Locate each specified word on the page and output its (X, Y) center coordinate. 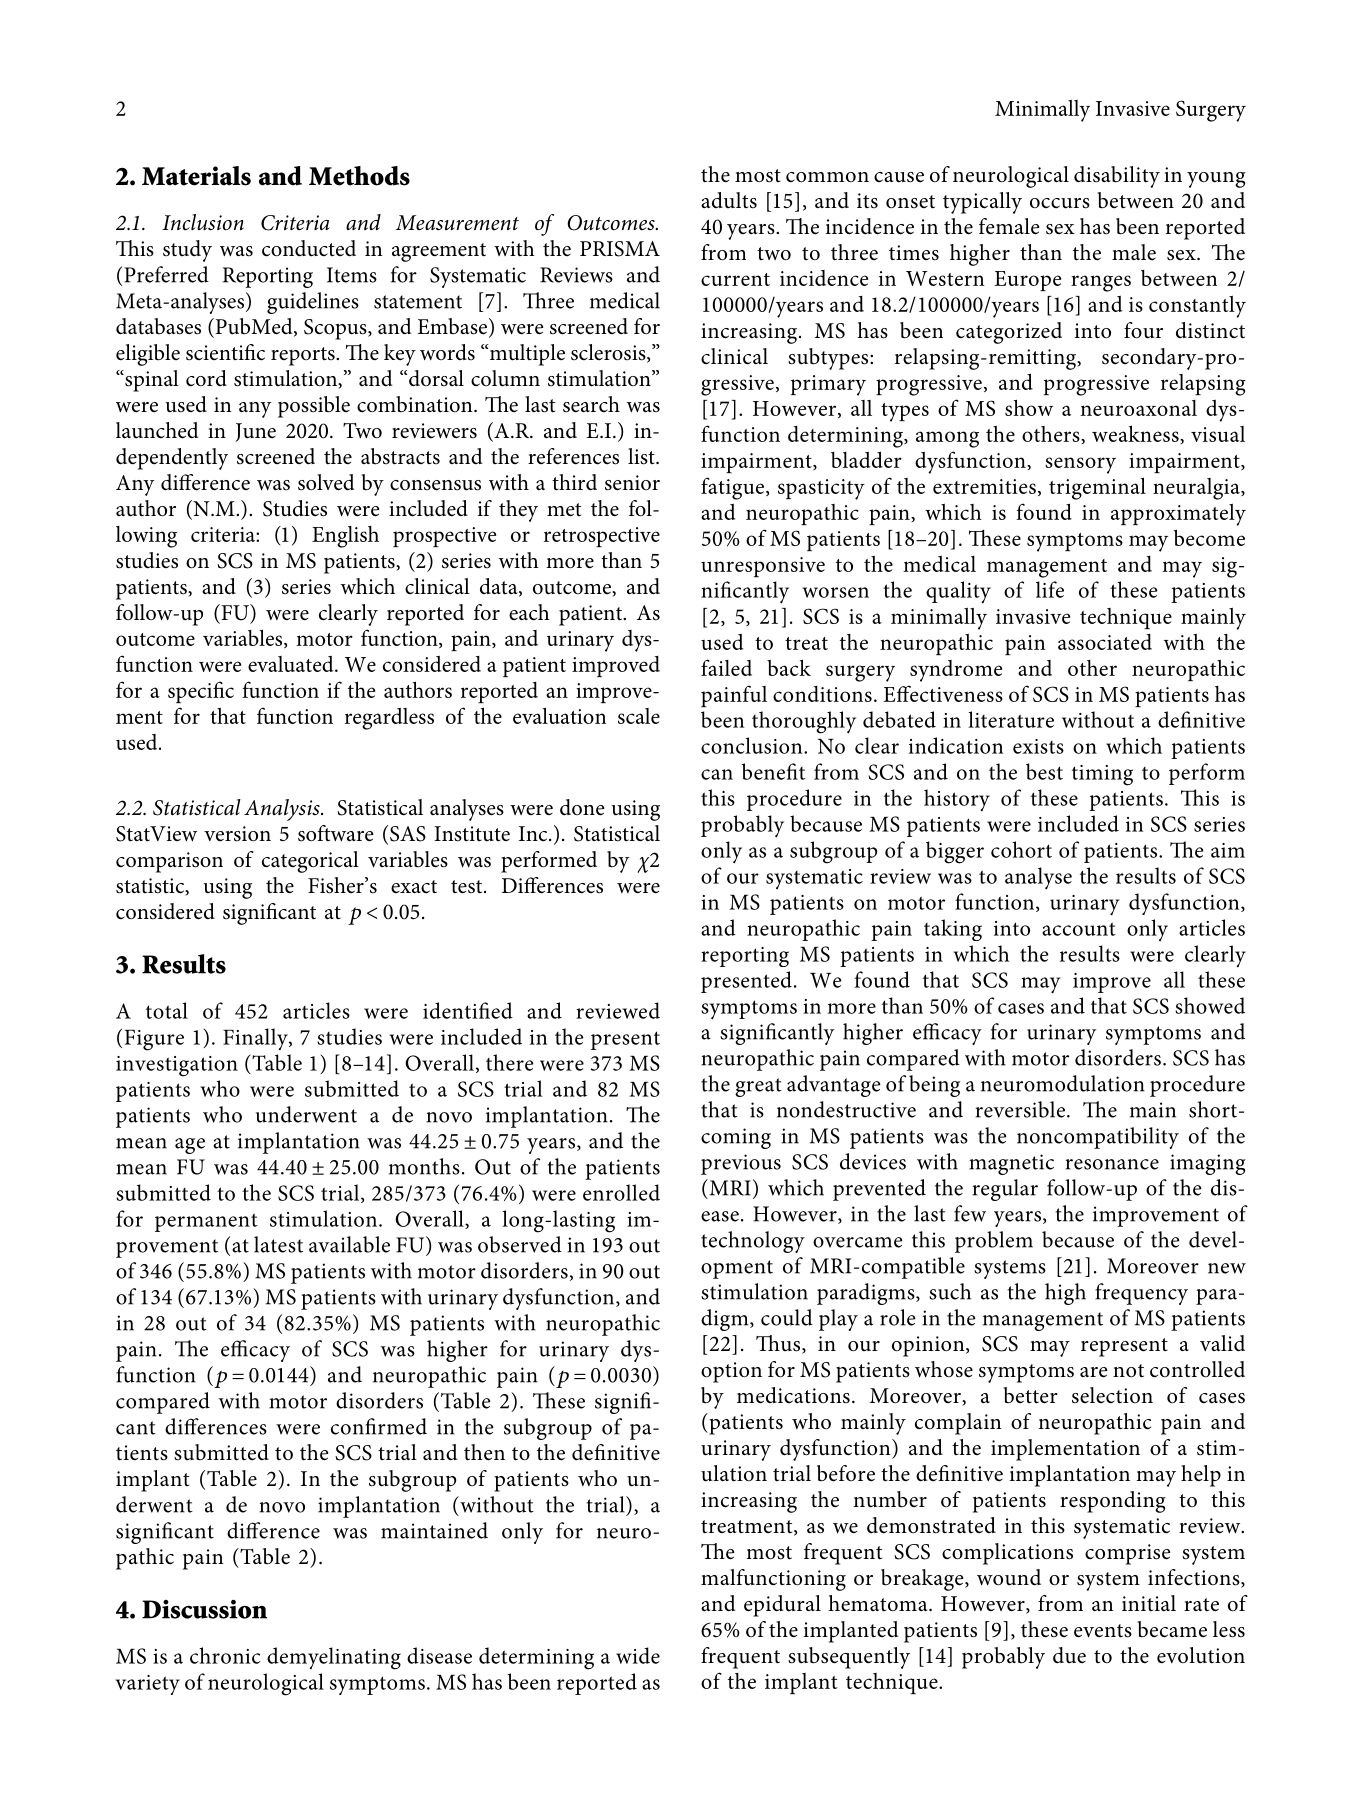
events (1103, 1631)
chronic (225, 1655)
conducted (309, 248)
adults (729, 200)
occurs (1060, 203)
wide (638, 1655)
